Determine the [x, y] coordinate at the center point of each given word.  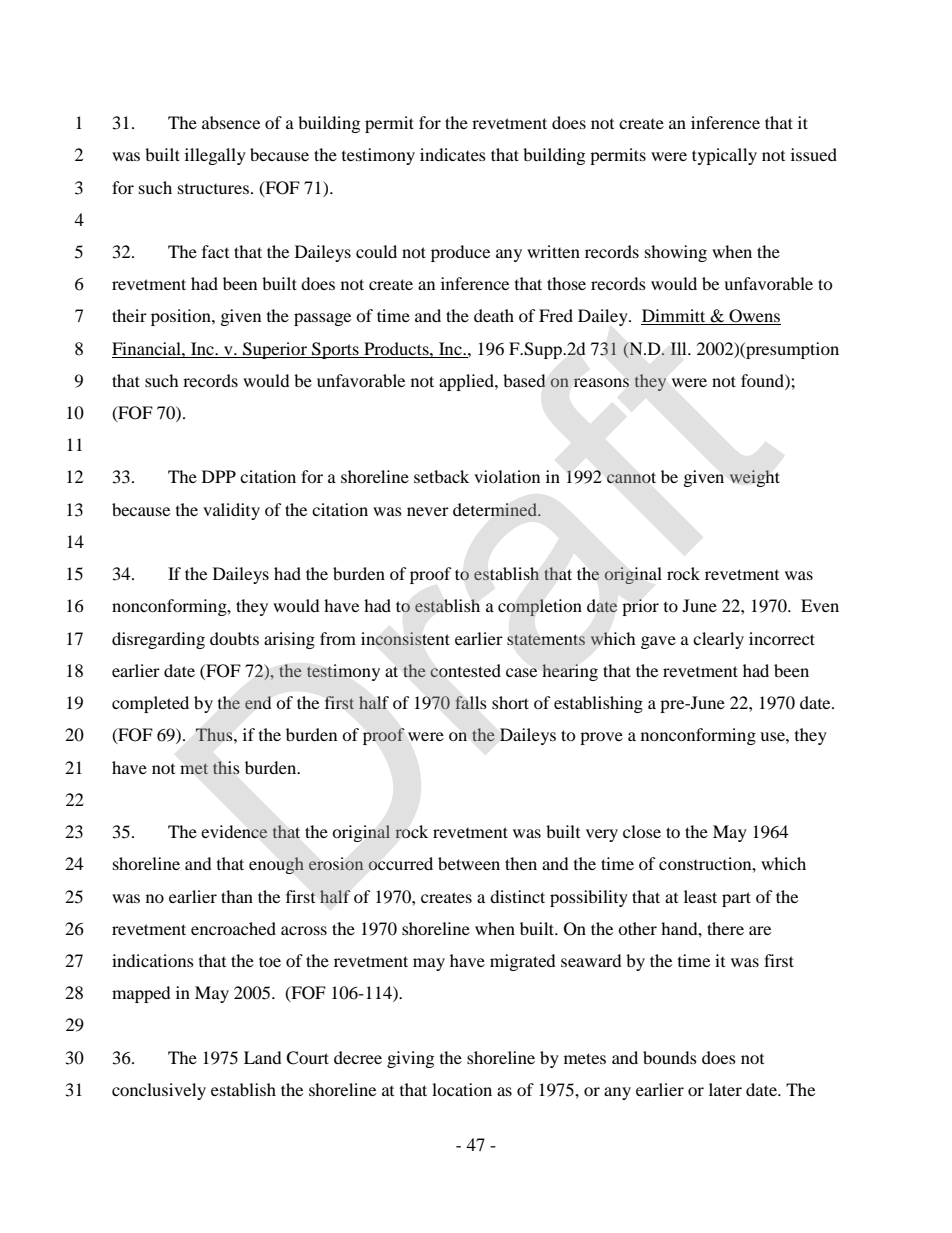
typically [724, 156]
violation [507, 476]
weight [754, 478]
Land [263, 1057]
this [226, 767]
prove [601, 738]
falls [470, 702]
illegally [215, 156]
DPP [219, 476]
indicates [453, 154]
